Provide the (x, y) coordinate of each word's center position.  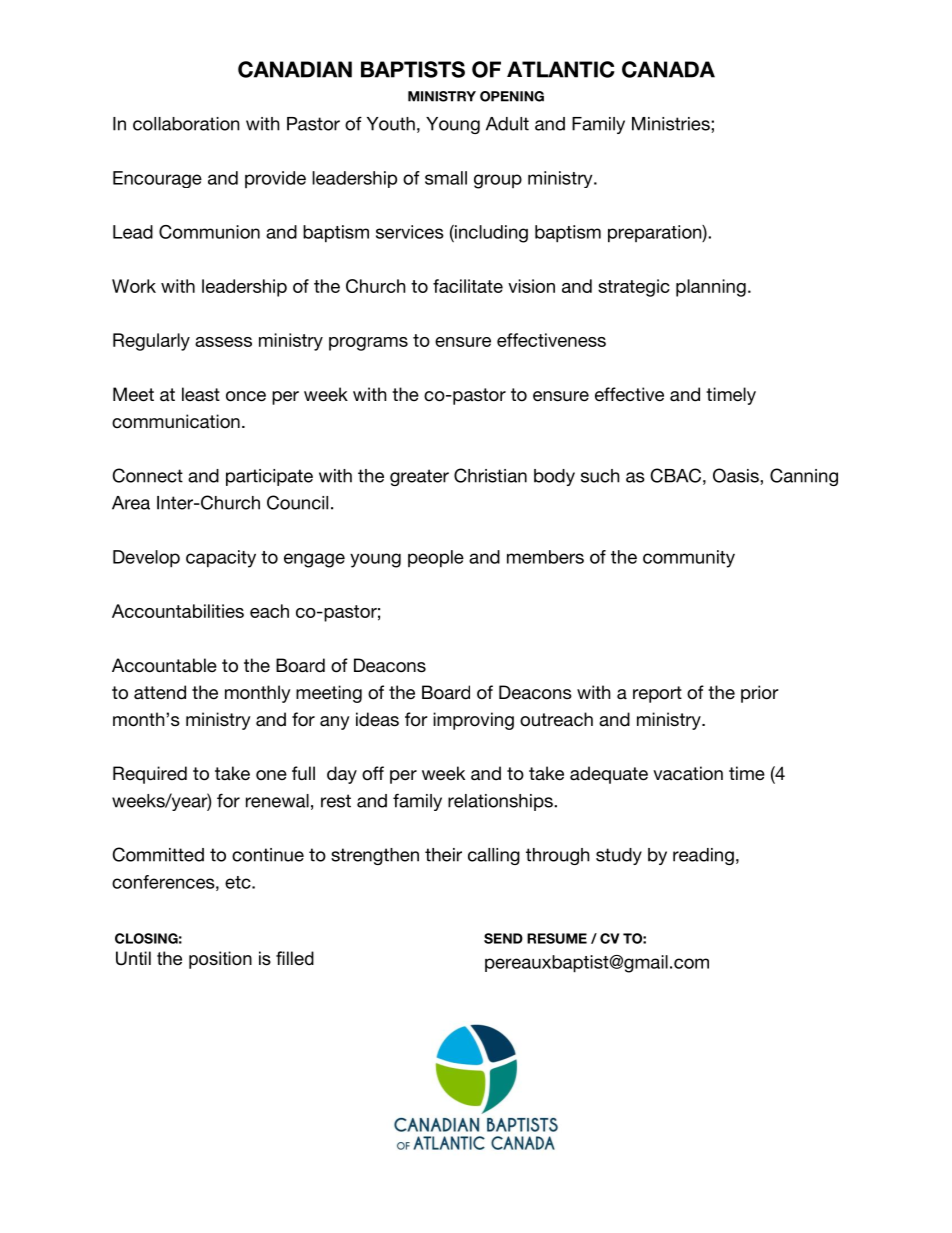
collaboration (186, 124)
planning (711, 288)
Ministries (672, 124)
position (220, 960)
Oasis (737, 475)
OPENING (512, 96)
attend (160, 692)
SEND (503, 938)
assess (223, 342)
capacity (221, 559)
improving (473, 721)
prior (760, 694)
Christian (490, 475)
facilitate (468, 286)
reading (703, 856)
